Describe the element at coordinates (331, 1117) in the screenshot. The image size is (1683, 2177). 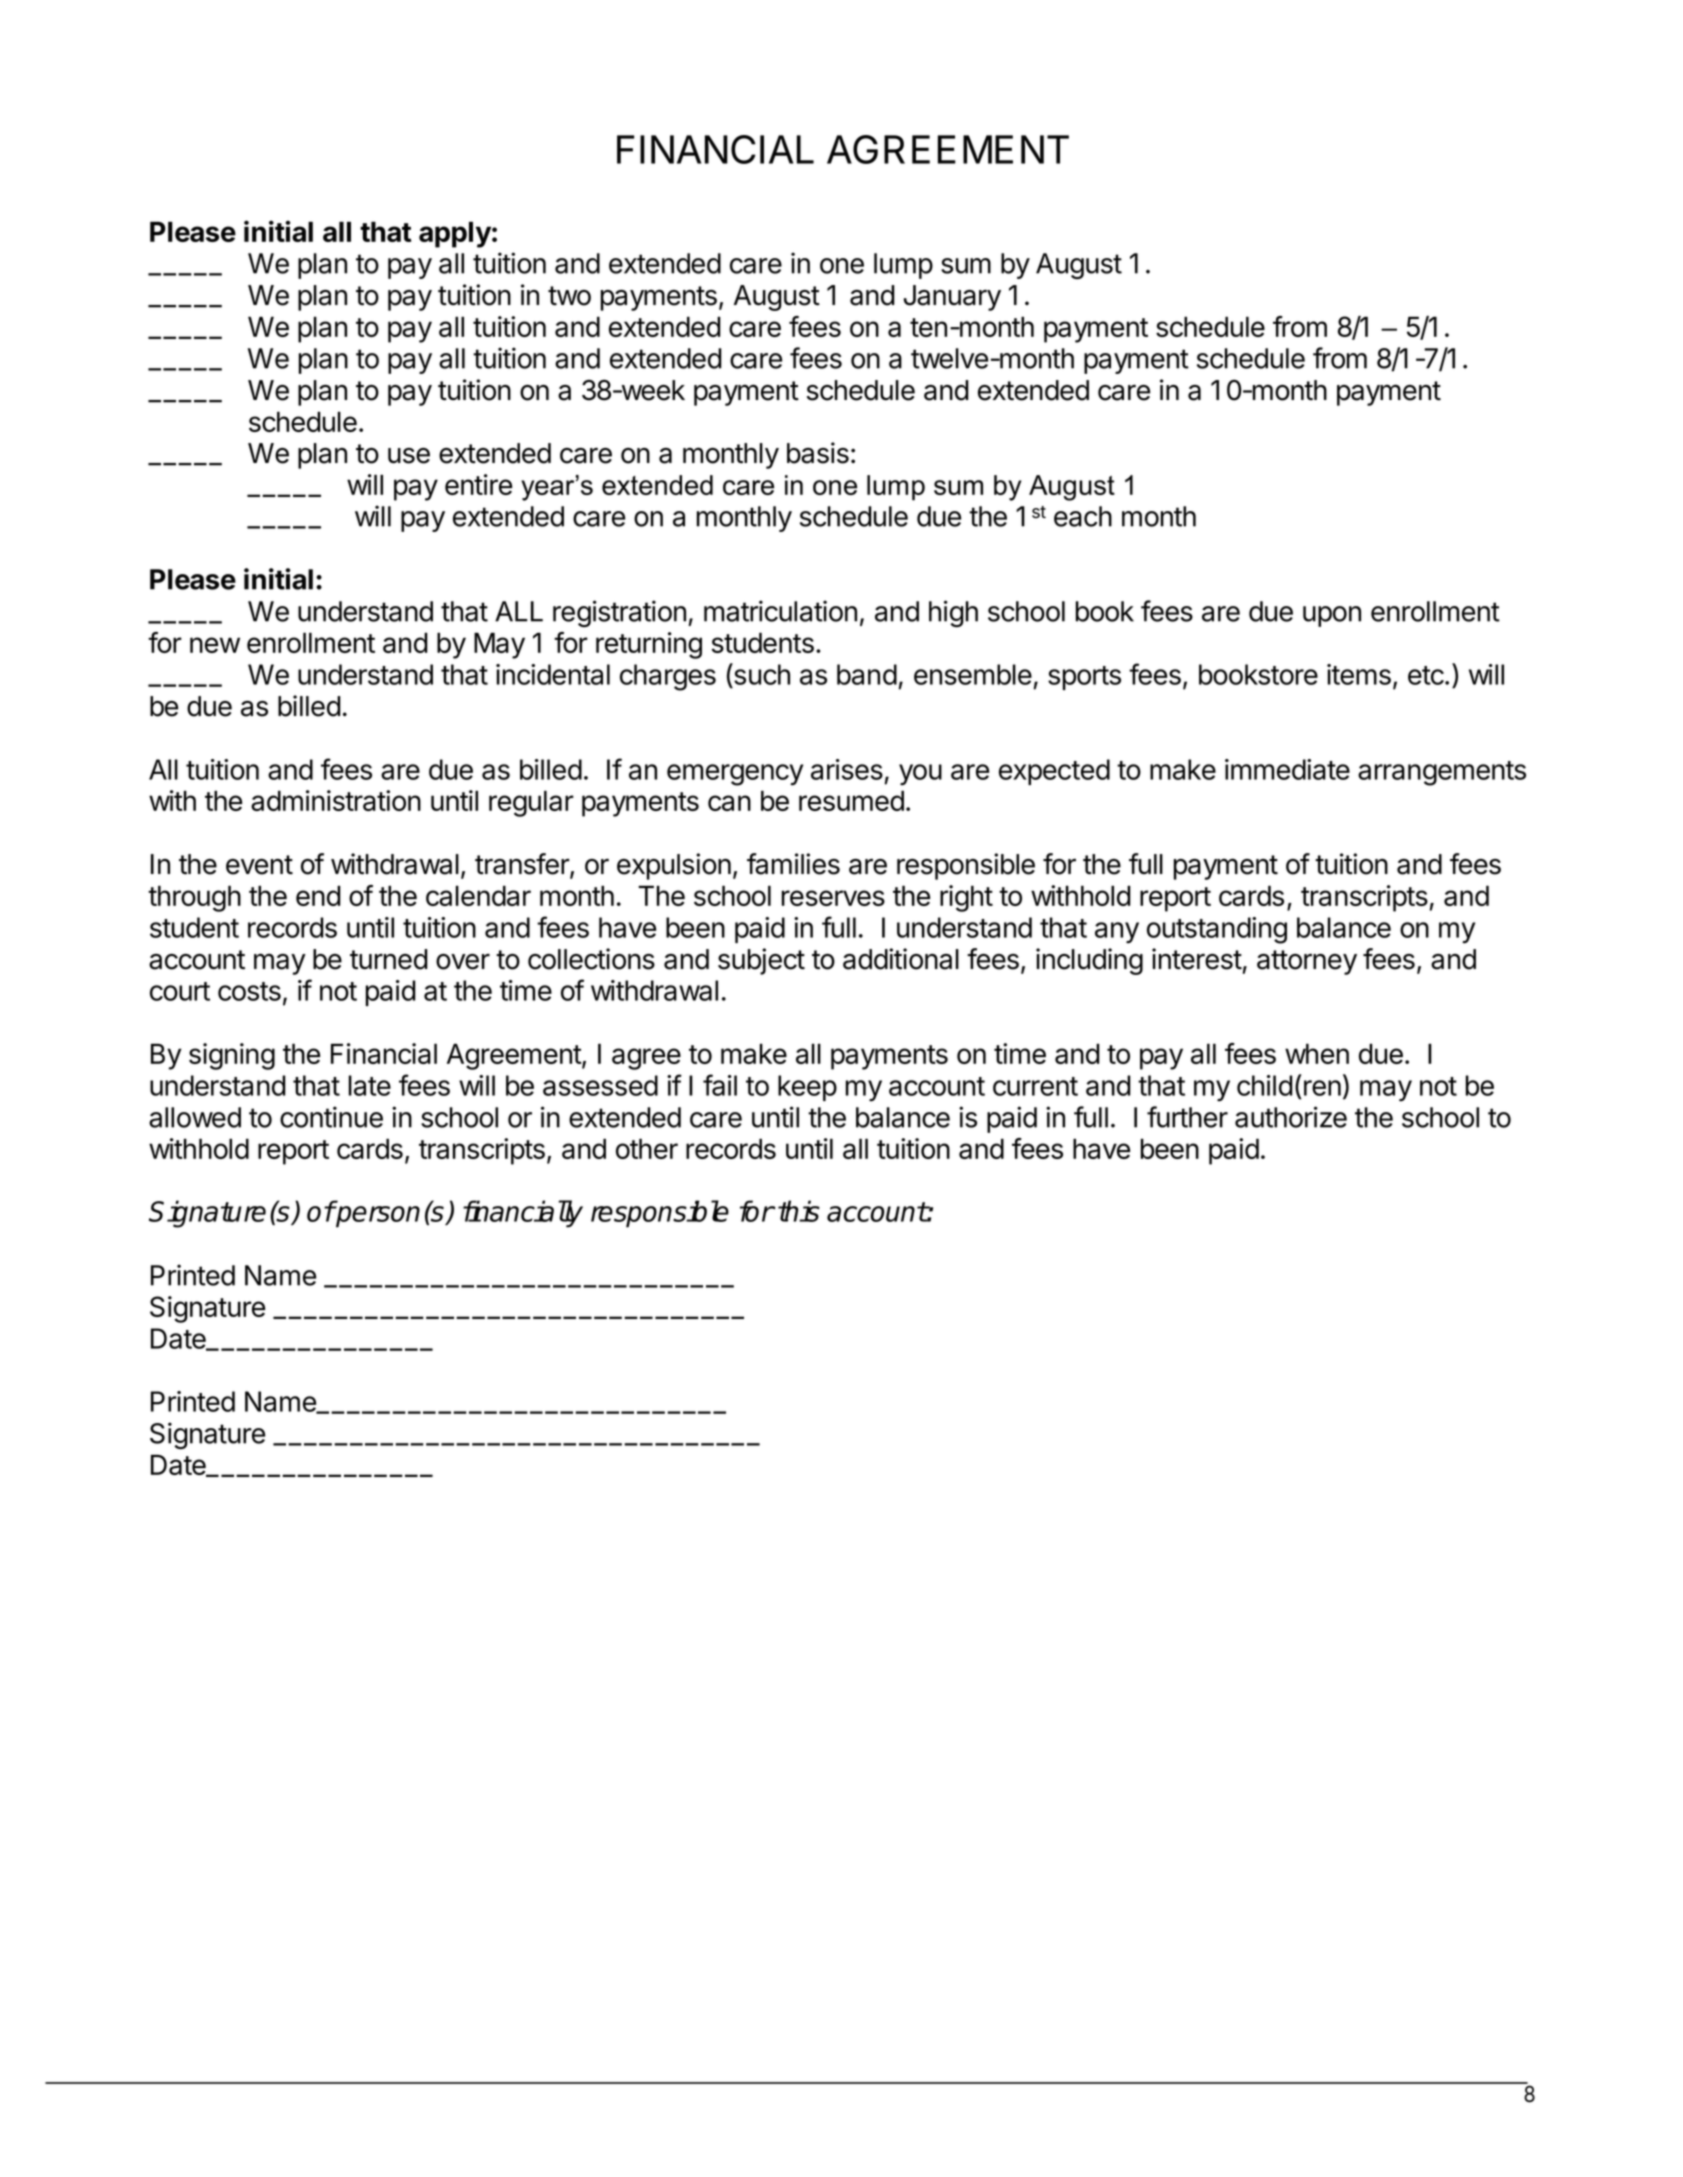
I see `continue` at that location.
